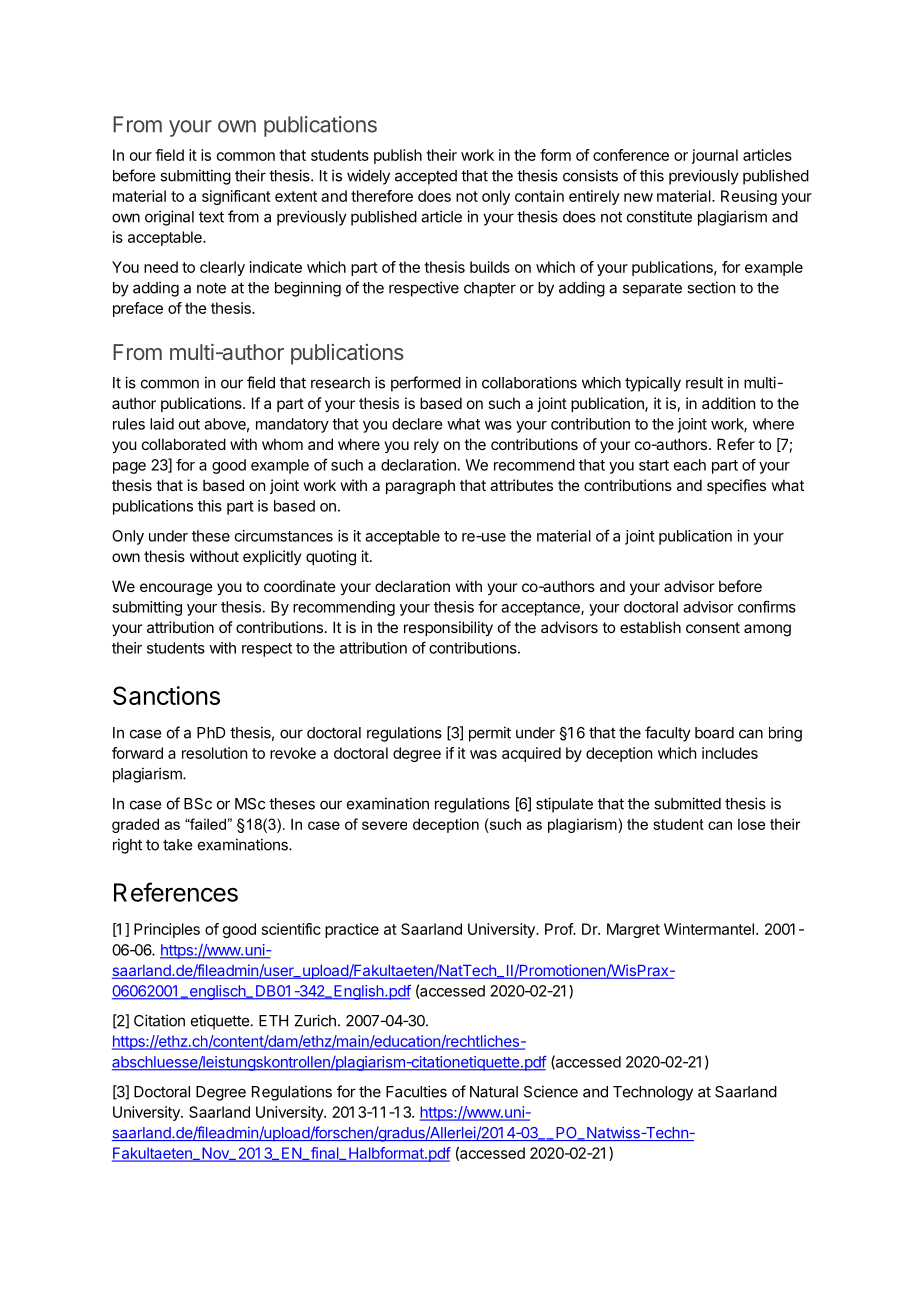  Describe the element at coordinates (494, 1092) in the image. I see `Natural` at that location.
